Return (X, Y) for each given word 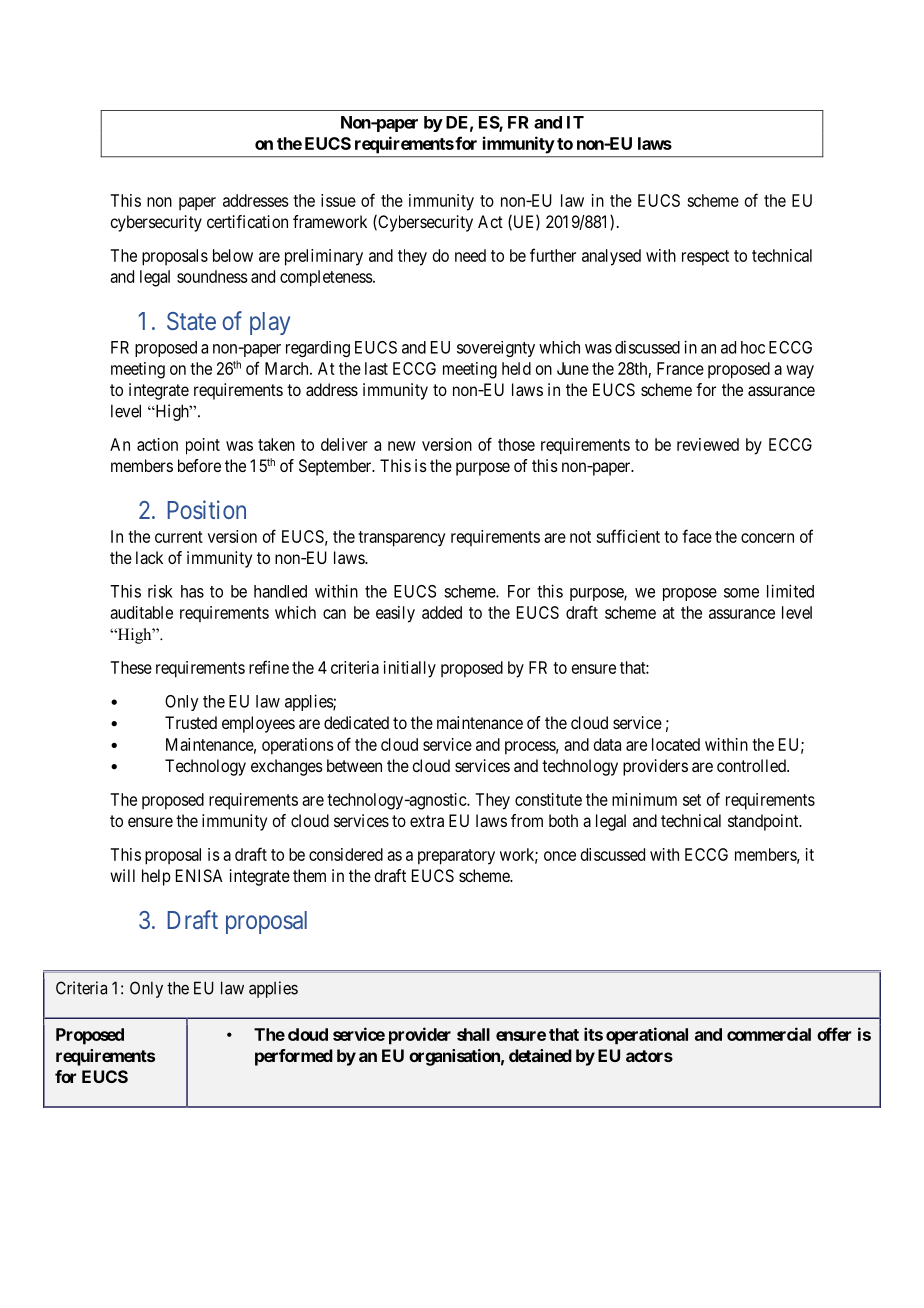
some (741, 593)
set (692, 800)
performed (294, 1057)
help (156, 877)
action (157, 444)
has (192, 591)
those (516, 444)
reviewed (708, 444)
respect (705, 258)
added (442, 612)
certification (247, 221)
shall (473, 1034)
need (470, 255)
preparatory (456, 857)
